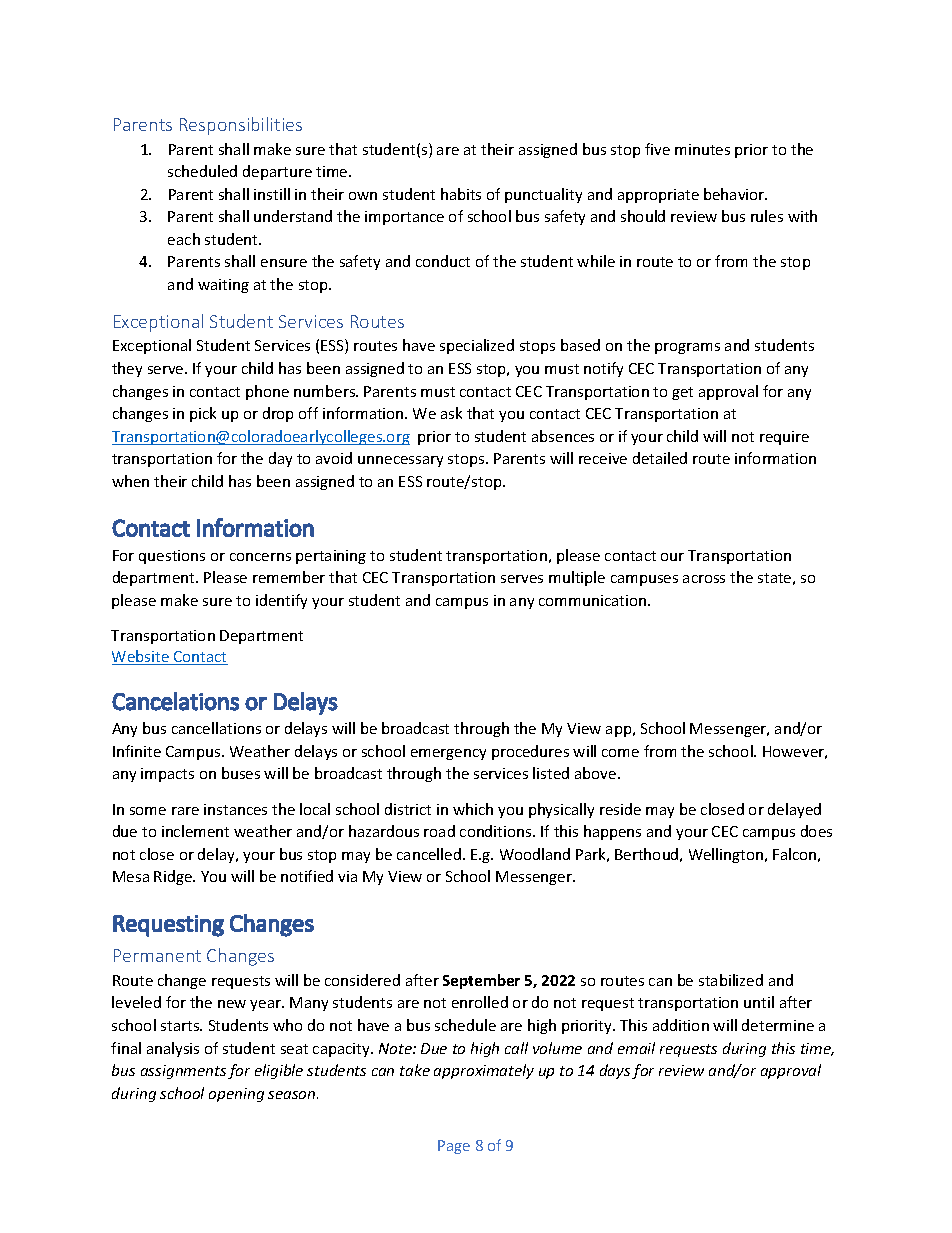  What do you see at coordinates (236, 1095) in the screenshot?
I see `opening` at bounding box center [236, 1095].
